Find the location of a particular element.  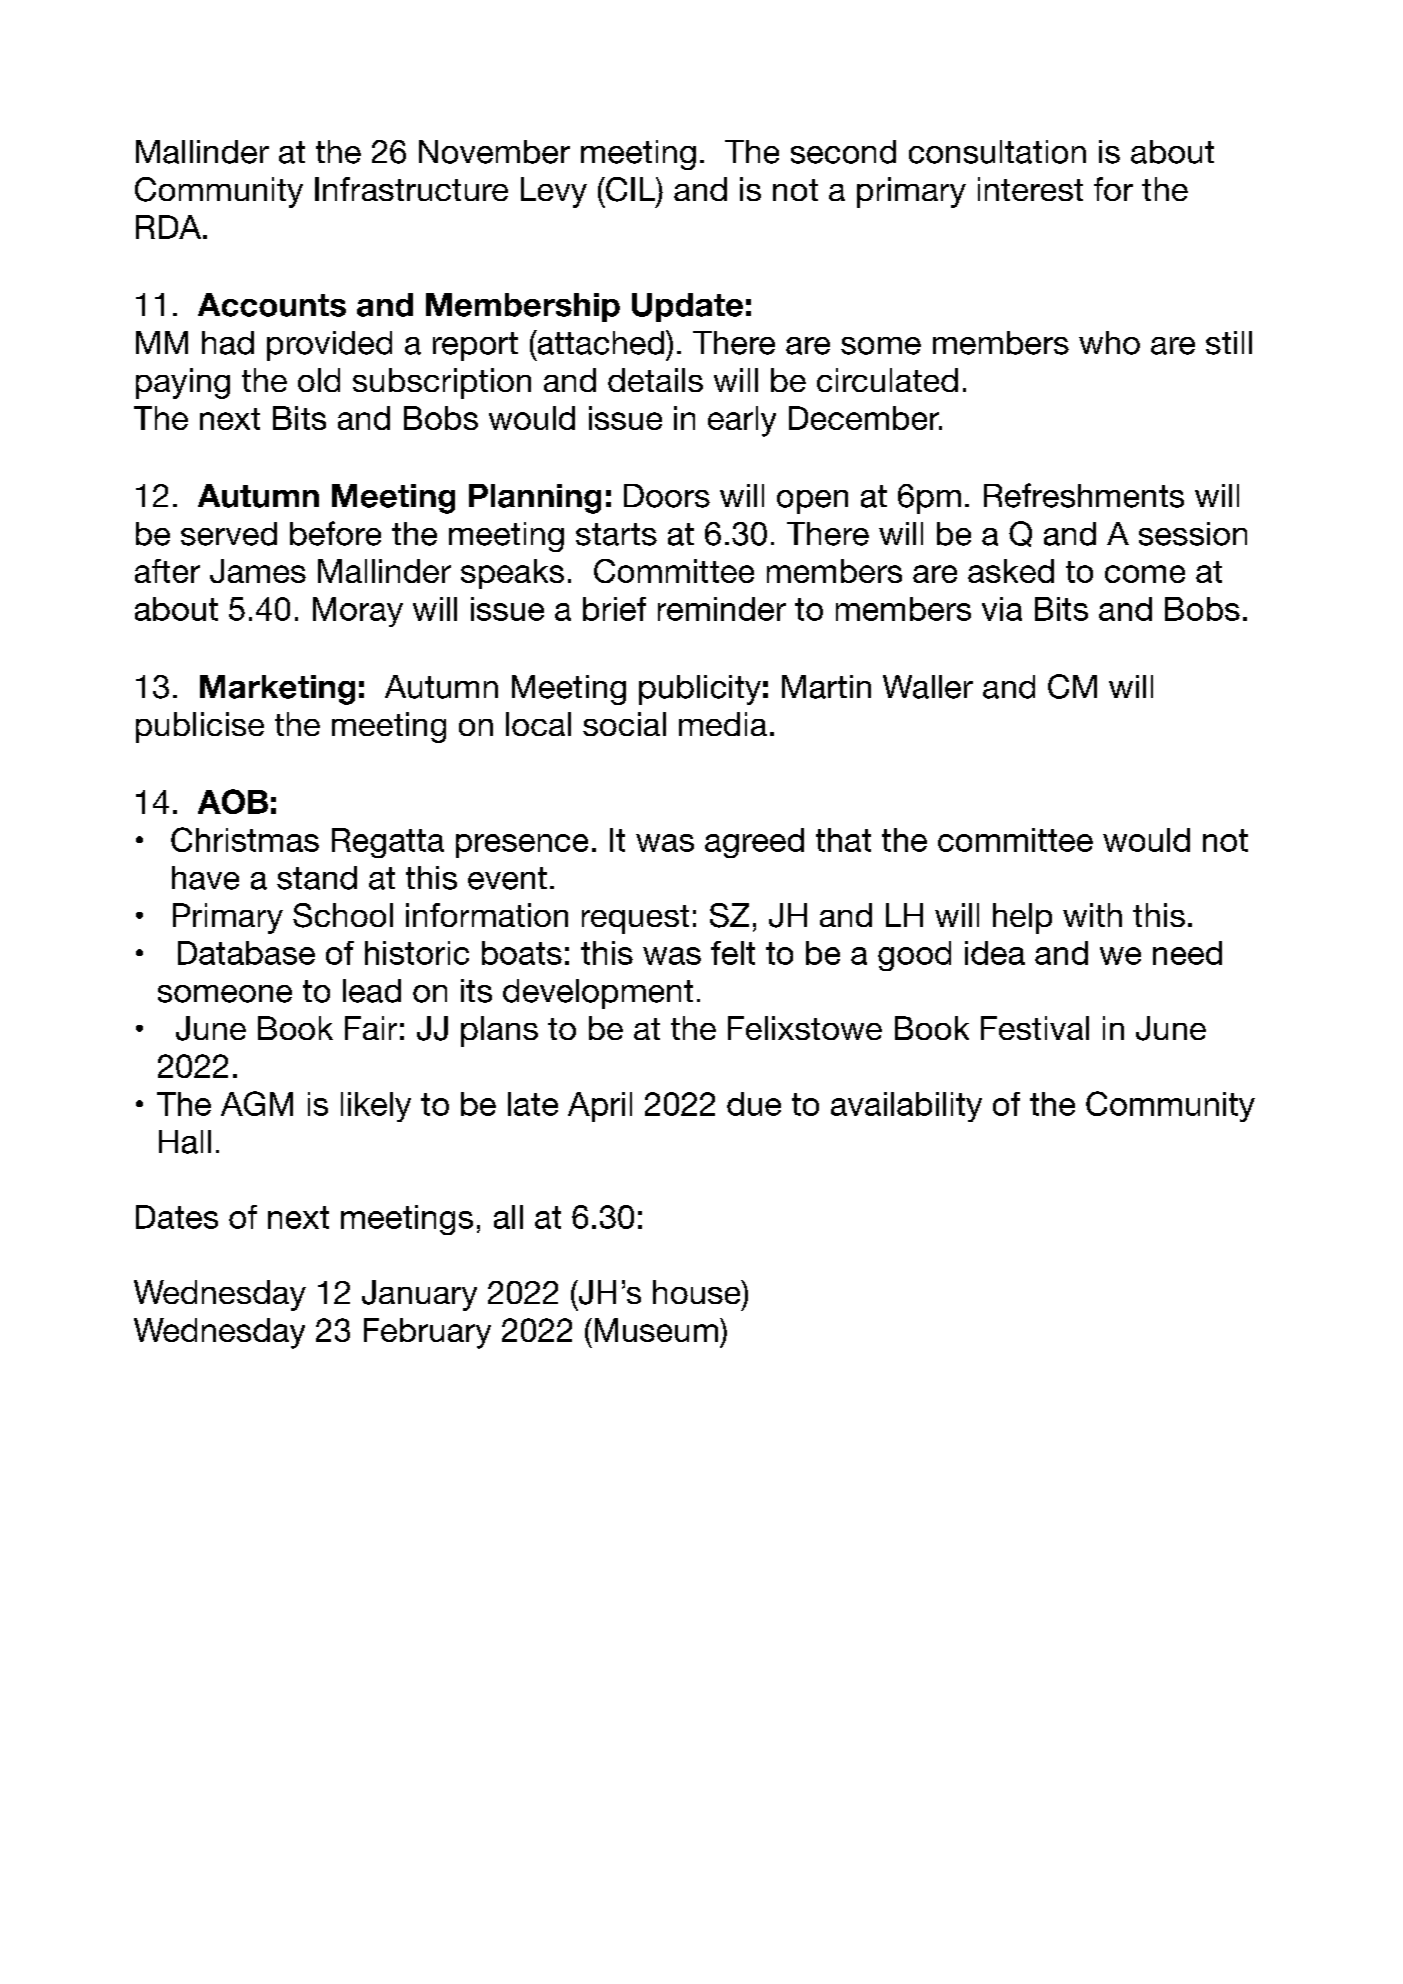

Levy is located at coordinates (554, 192).
